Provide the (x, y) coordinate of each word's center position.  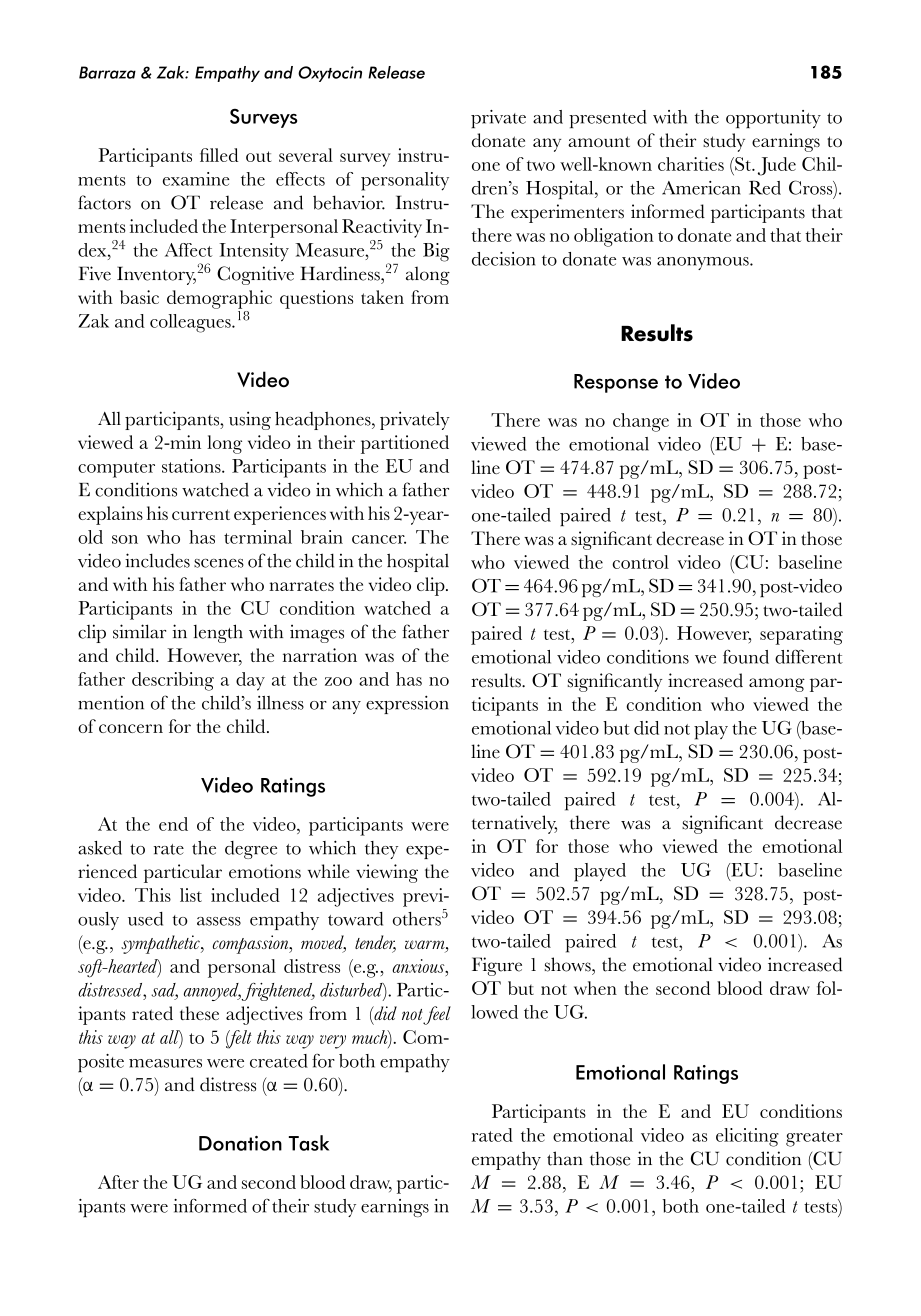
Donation (240, 1143)
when (595, 988)
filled (219, 155)
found (746, 657)
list (191, 895)
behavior (349, 202)
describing (173, 681)
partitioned (405, 444)
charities (691, 164)
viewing (387, 873)
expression (407, 704)
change (641, 422)
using (250, 420)
